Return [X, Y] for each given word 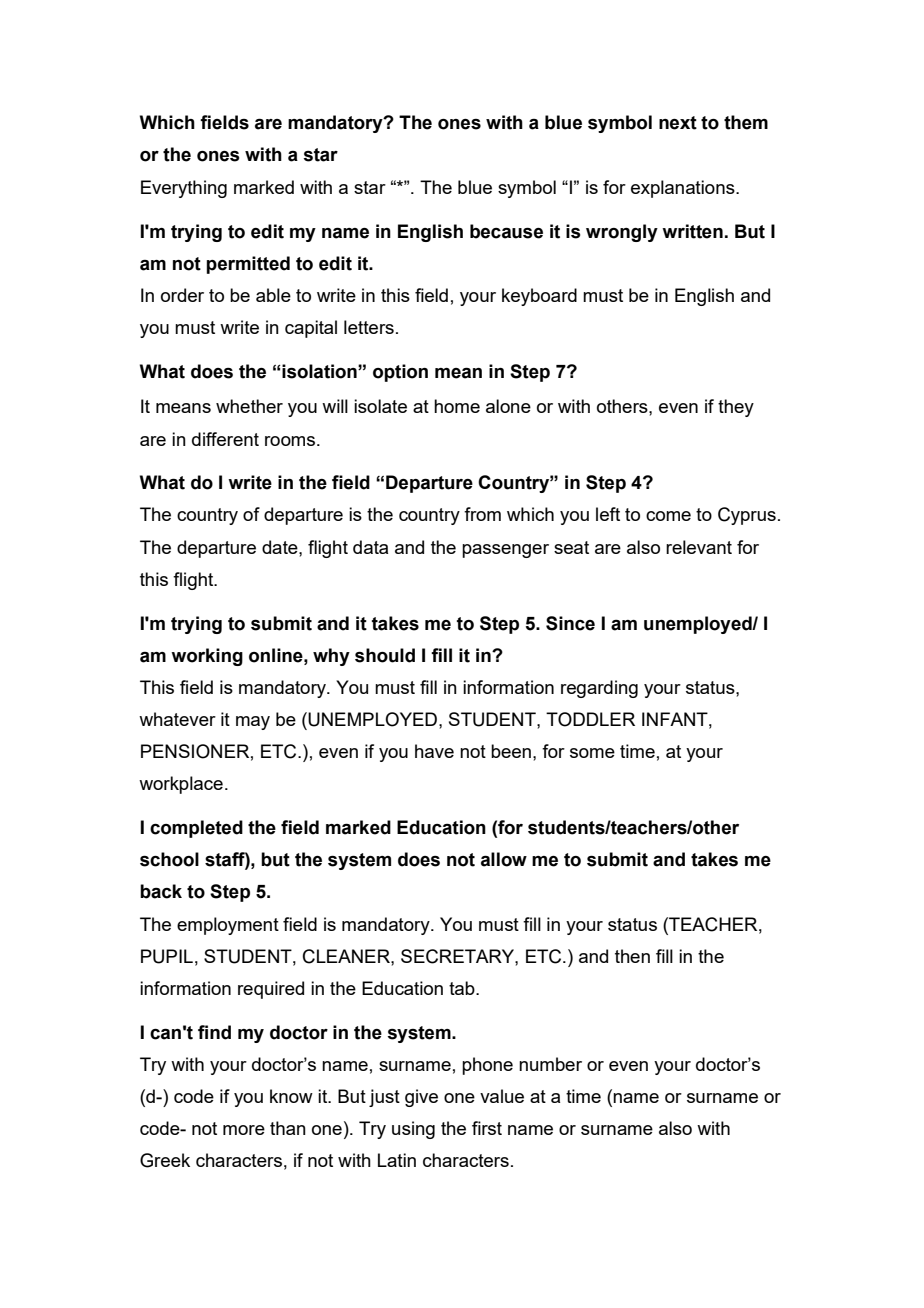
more [244, 1130]
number [550, 1064]
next [678, 123]
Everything [184, 189]
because [506, 231]
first [487, 1128]
